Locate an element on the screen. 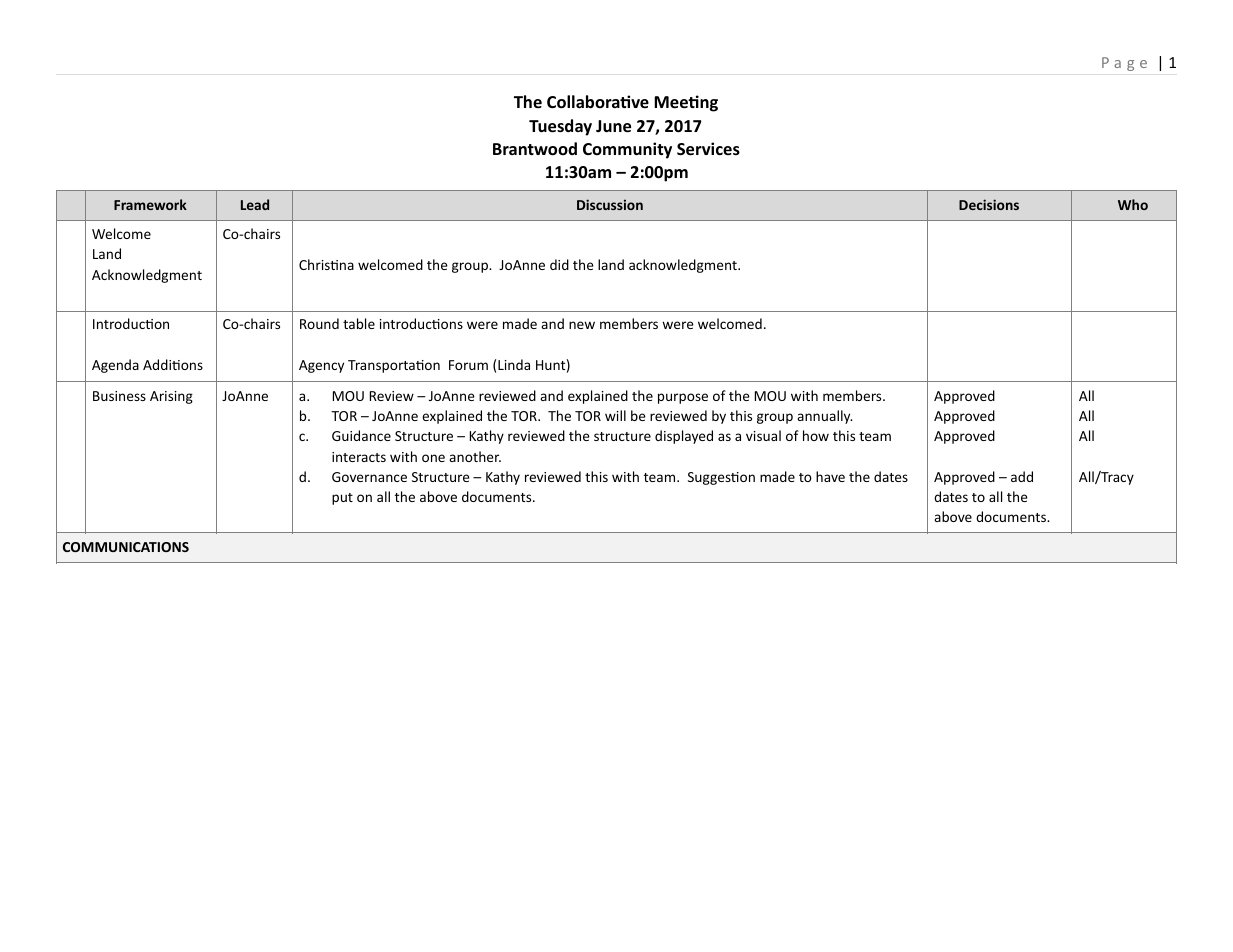 This screenshot has width=1233, height=952. COMMUNICATIONS is located at coordinates (126, 547).
